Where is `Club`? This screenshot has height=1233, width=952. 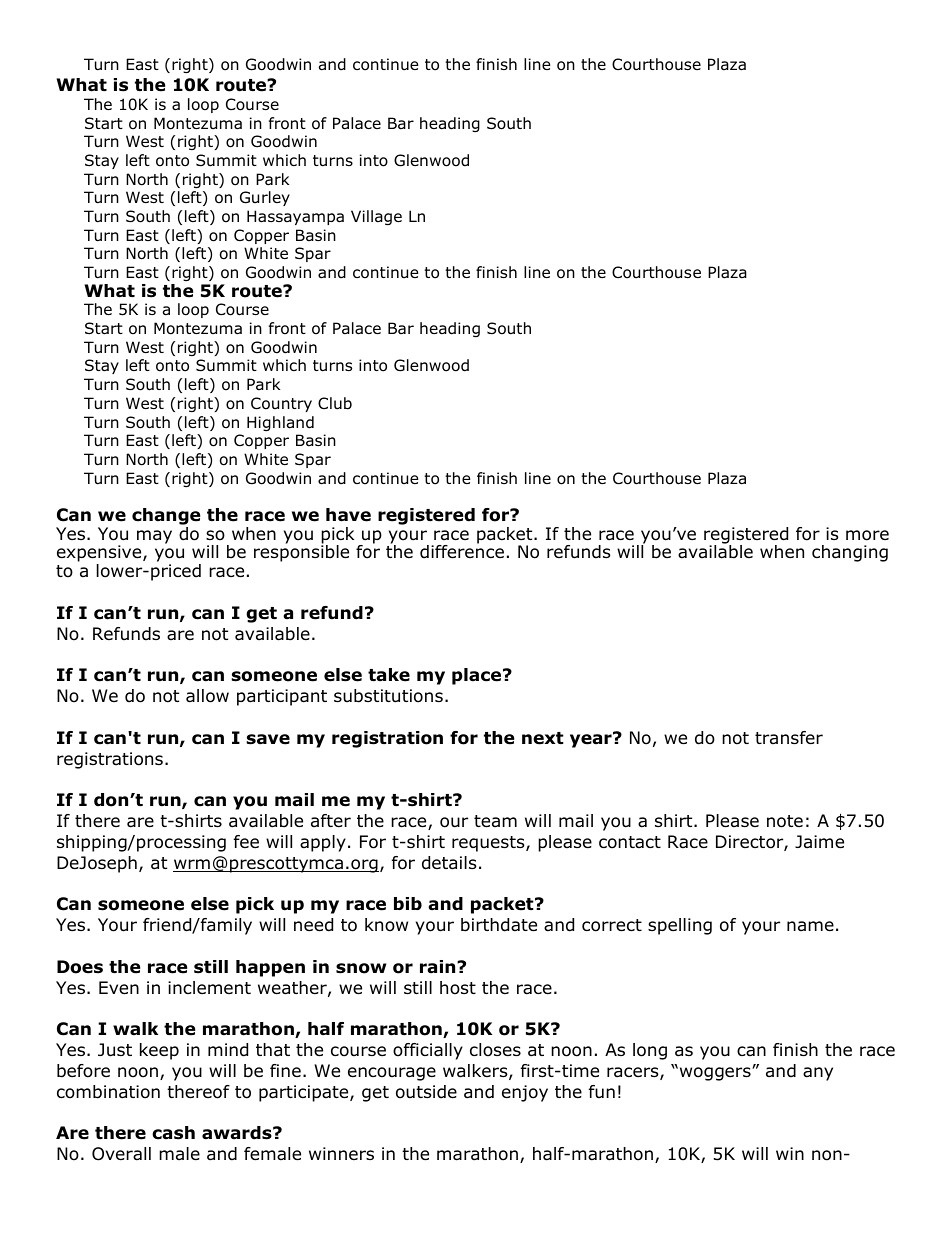 Club is located at coordinates (335, 403).
